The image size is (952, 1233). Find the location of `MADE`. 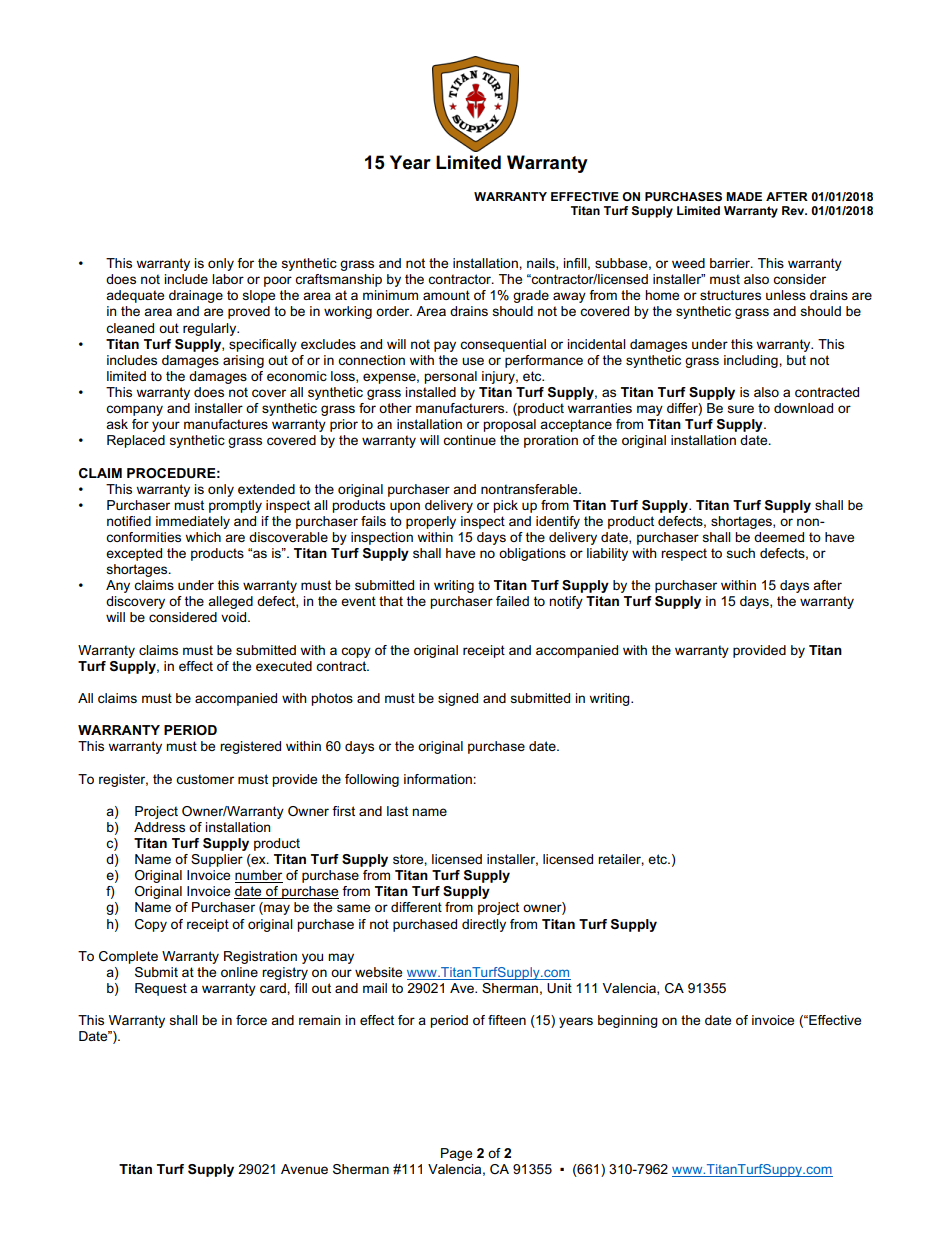

MADE is located at coordinates (744, 196).
